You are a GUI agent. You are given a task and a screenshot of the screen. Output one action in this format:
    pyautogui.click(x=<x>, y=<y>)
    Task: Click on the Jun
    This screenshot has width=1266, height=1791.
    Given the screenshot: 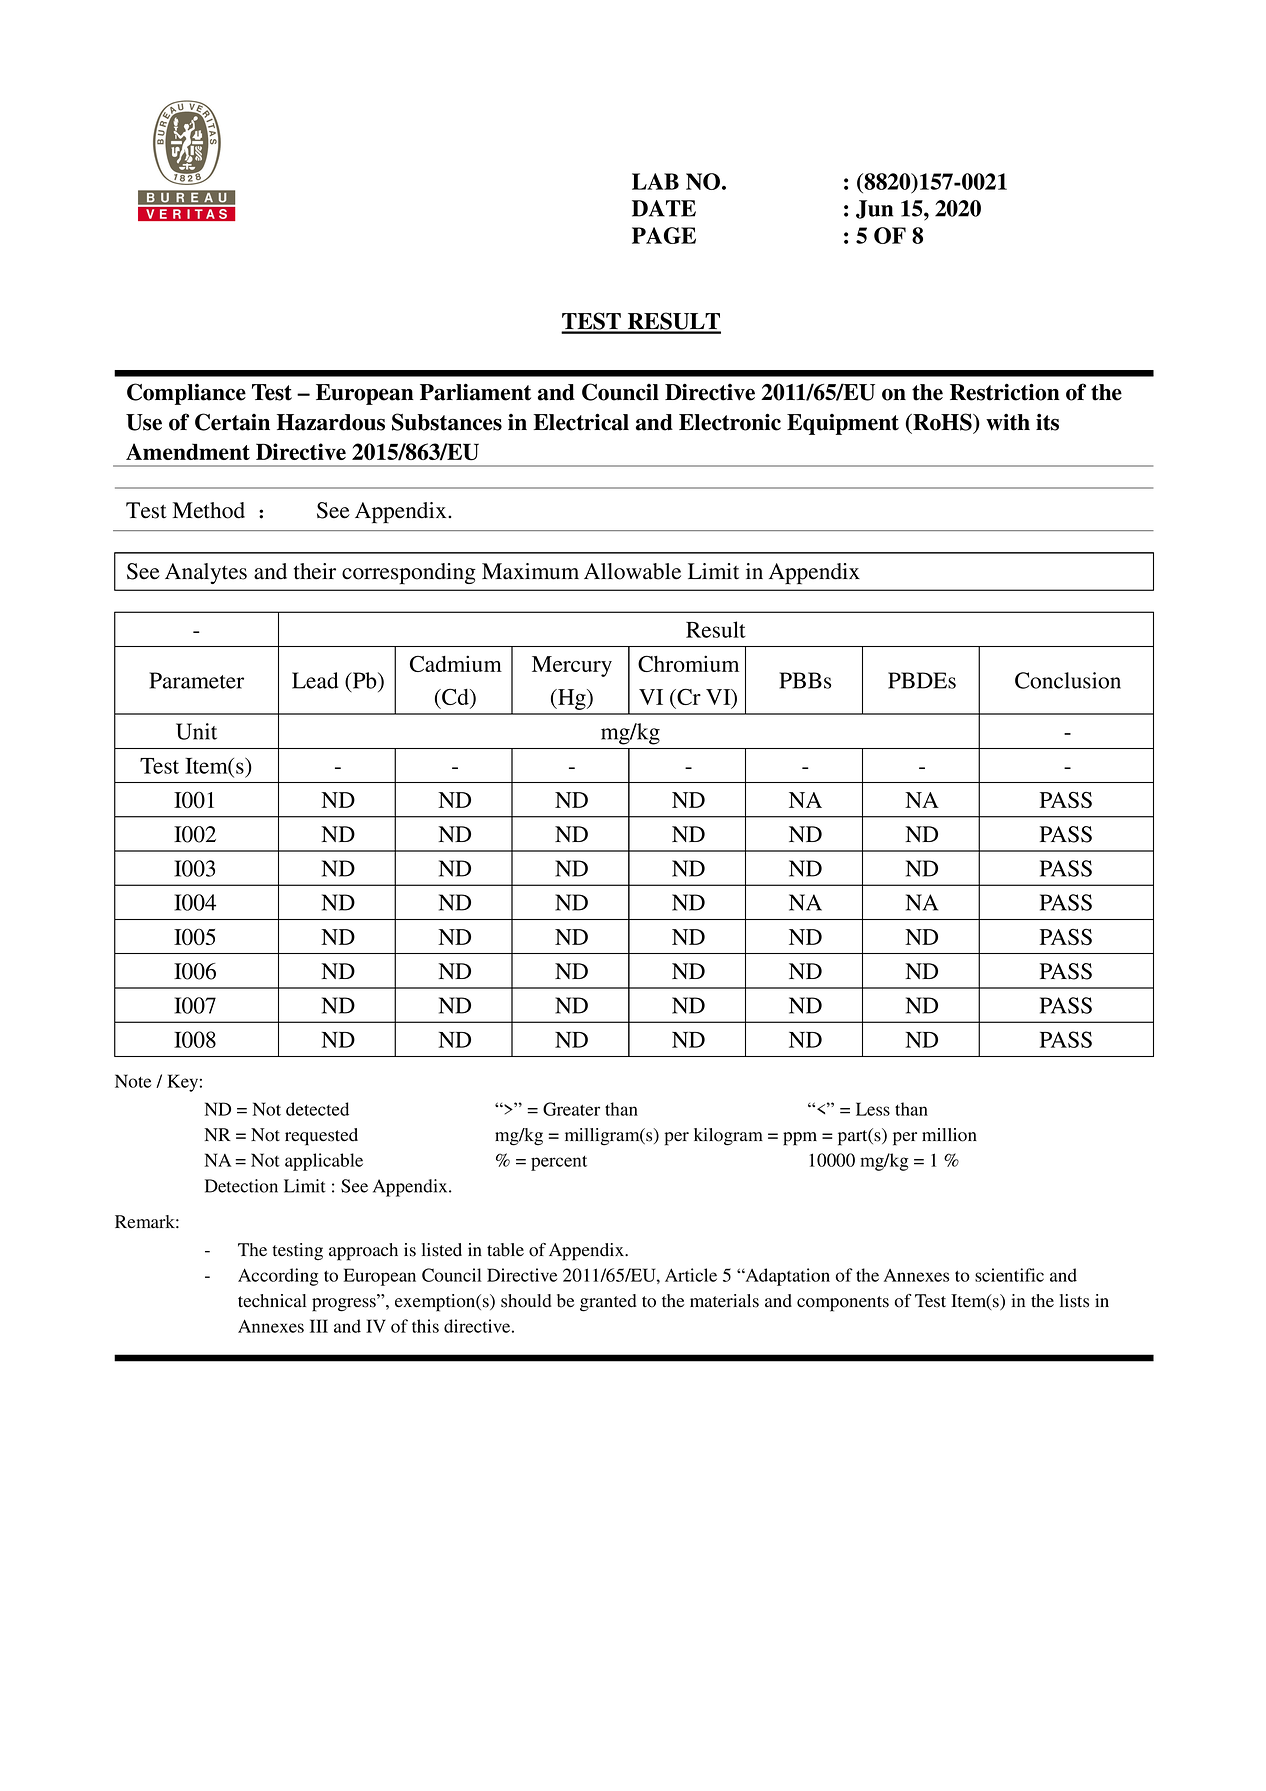 What is the action you would take?
    pyautogui.click(x=874, y=209)
